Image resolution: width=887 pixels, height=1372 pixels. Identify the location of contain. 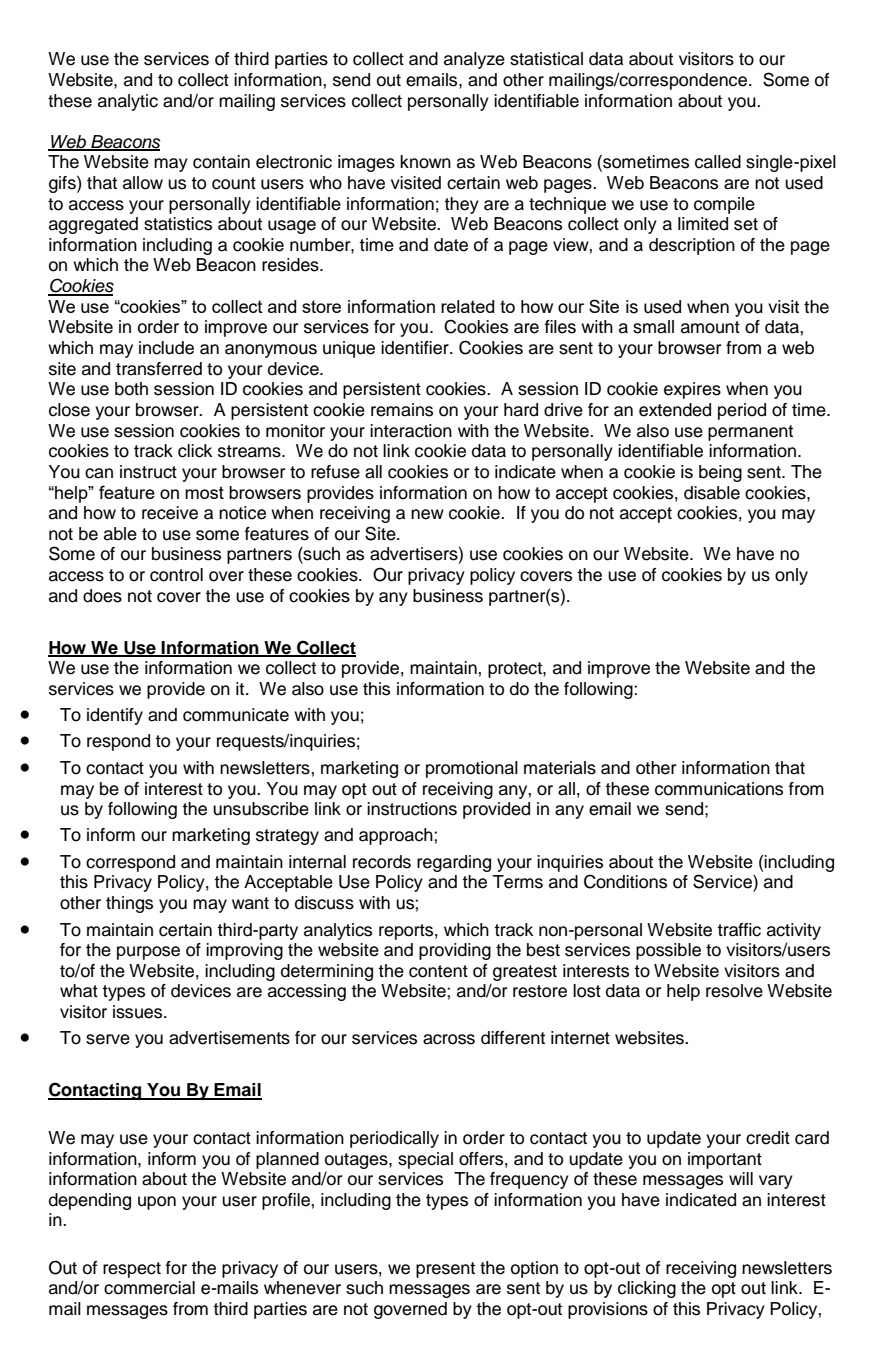
(221, 162).
